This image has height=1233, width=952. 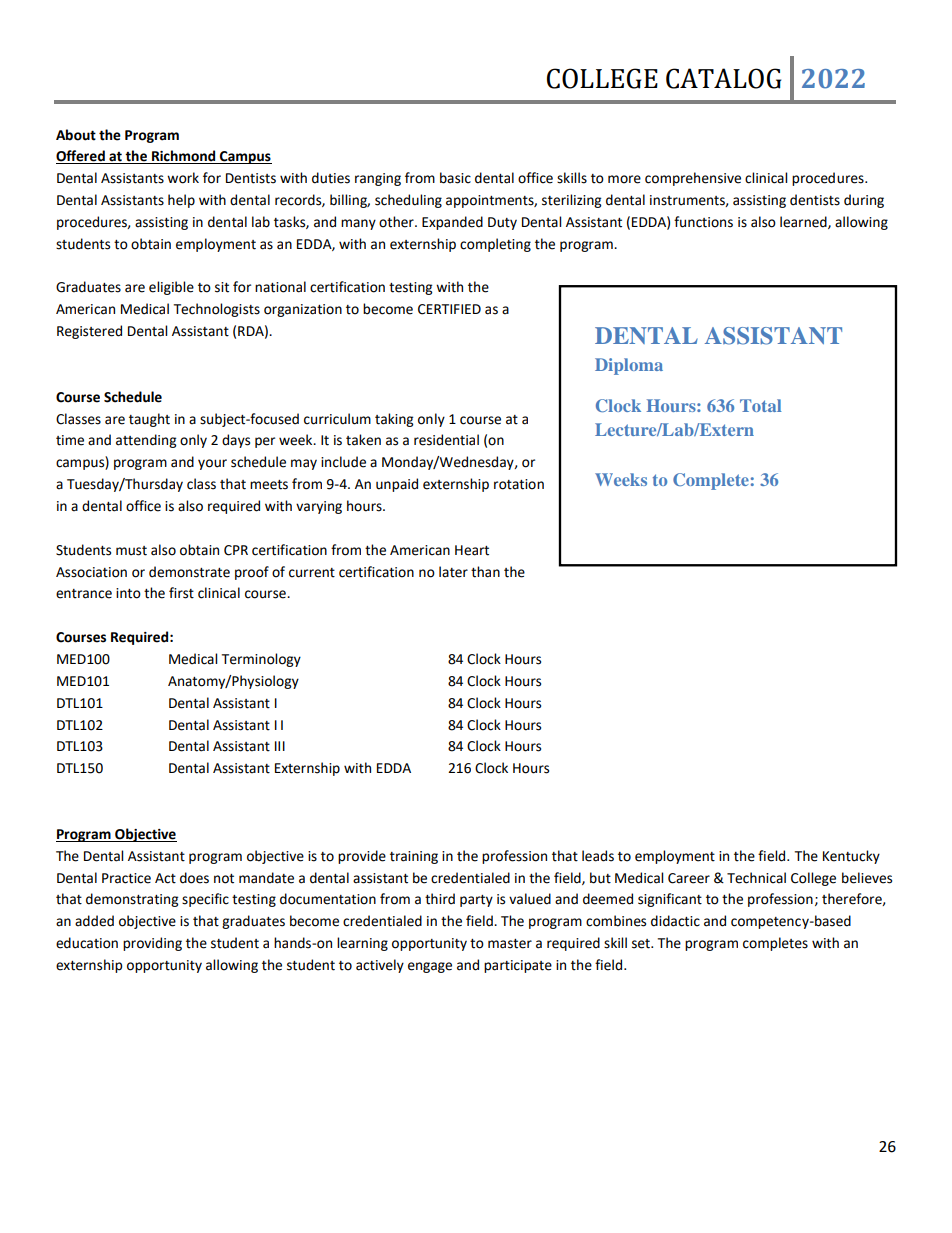 I want to click on didactic, so click(x=675, y=921).
